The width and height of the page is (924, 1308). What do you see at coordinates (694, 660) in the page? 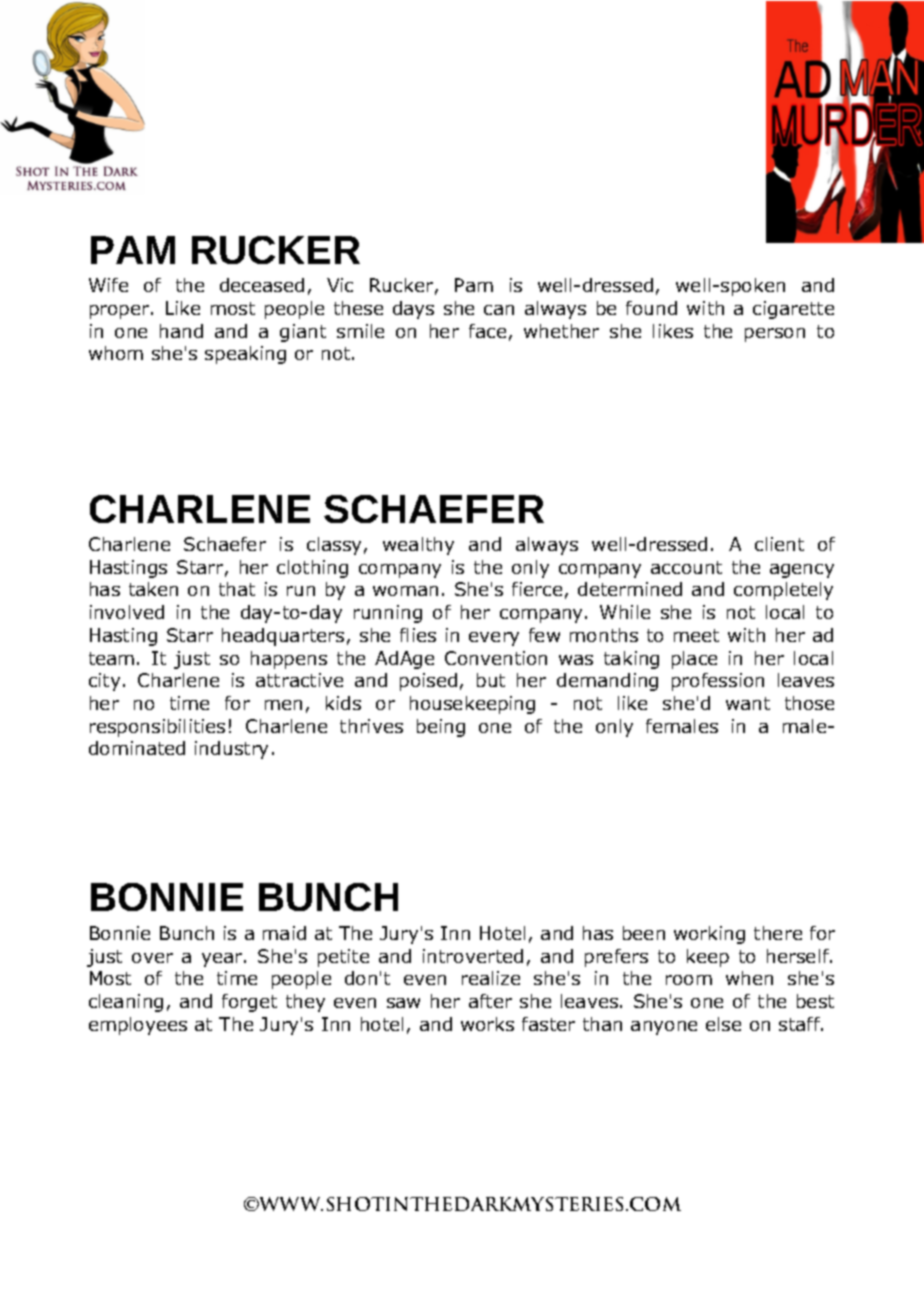
I see `place` at bounding box center [694, 660].
